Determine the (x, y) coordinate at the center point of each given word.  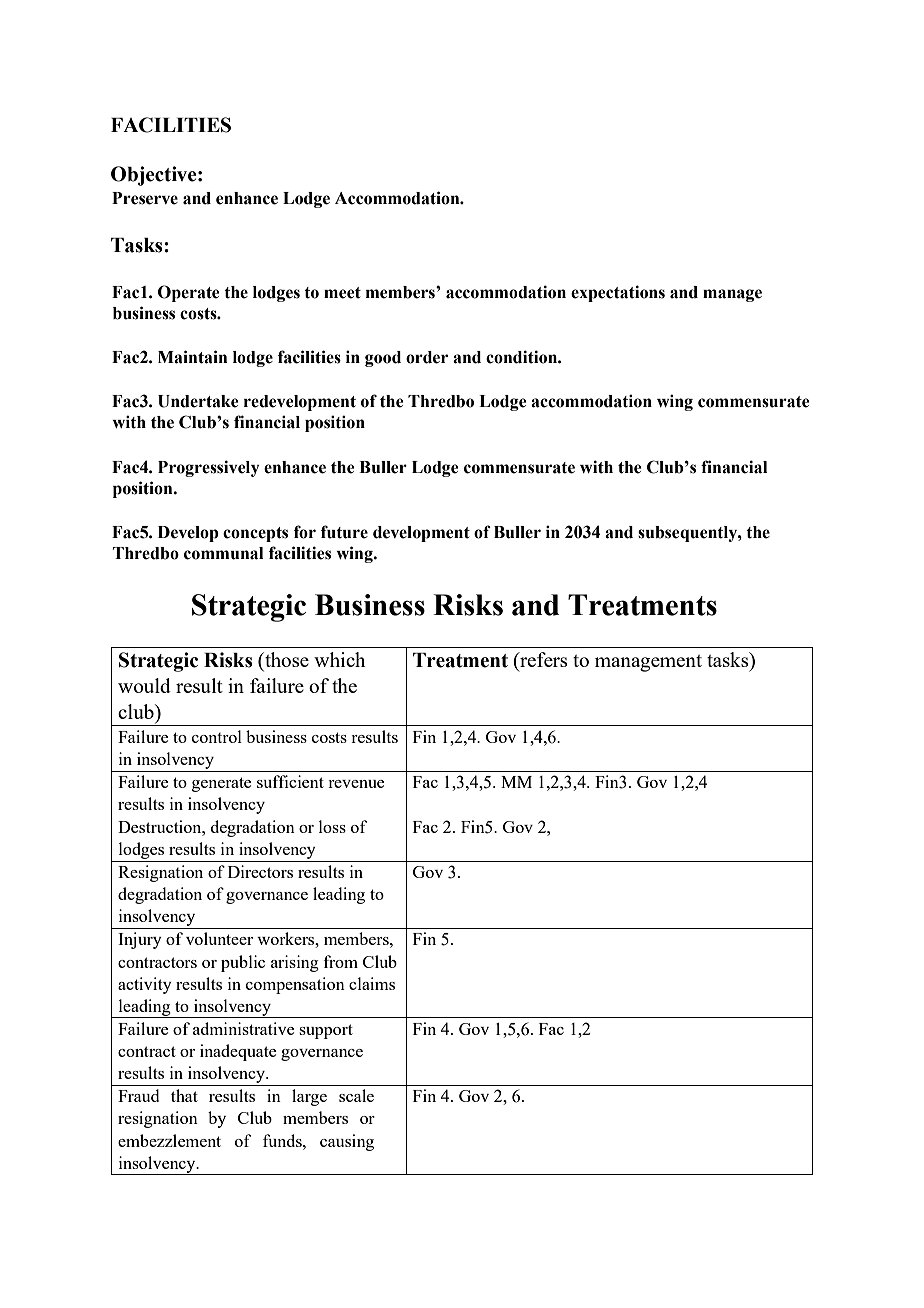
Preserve (145, 198)
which (340, 659)
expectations (618, 293)
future (344, 532)
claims (372, 983)
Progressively (208, 468)
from (340, 961)
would (144, 685)
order (427, 357)
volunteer (219, 938)
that (184, 1095)
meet (342, 293)
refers (543, 659)
